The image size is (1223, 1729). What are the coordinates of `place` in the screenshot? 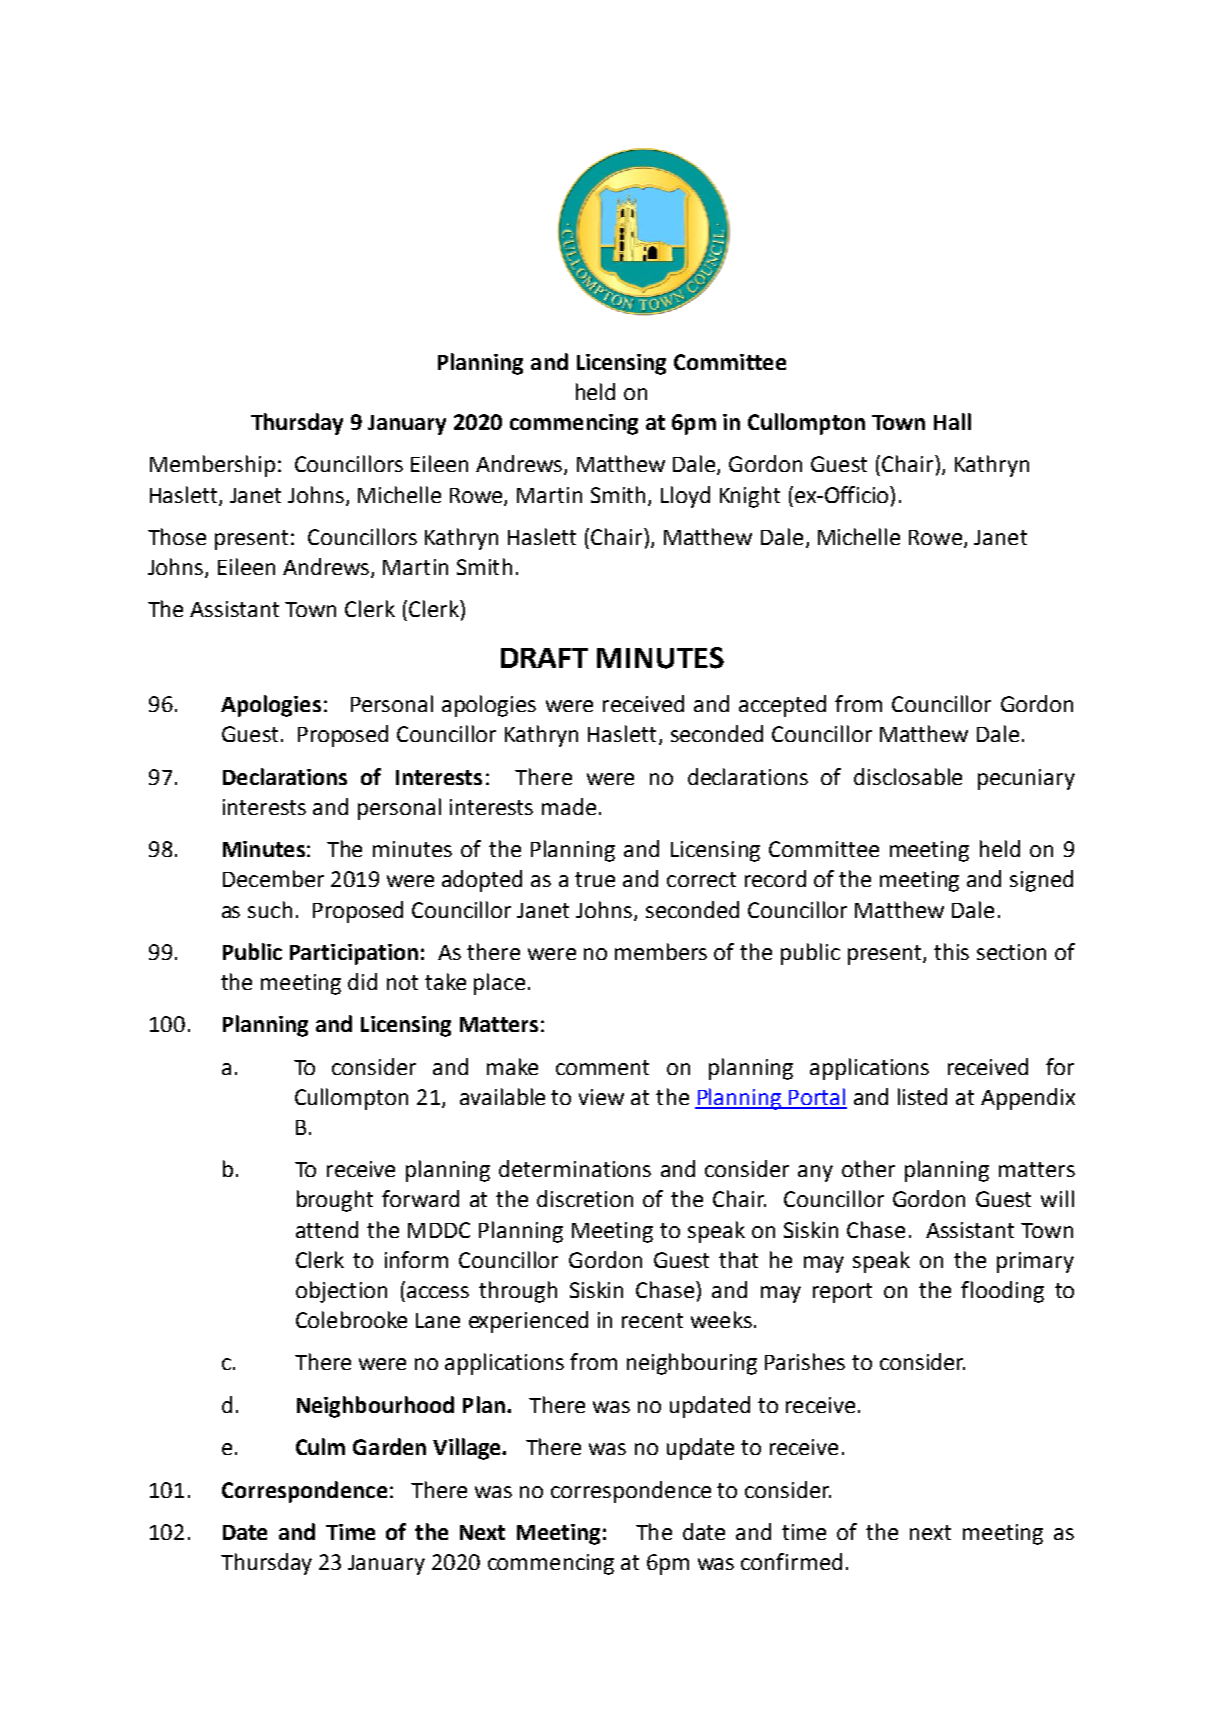 It's located at (499, 984).
